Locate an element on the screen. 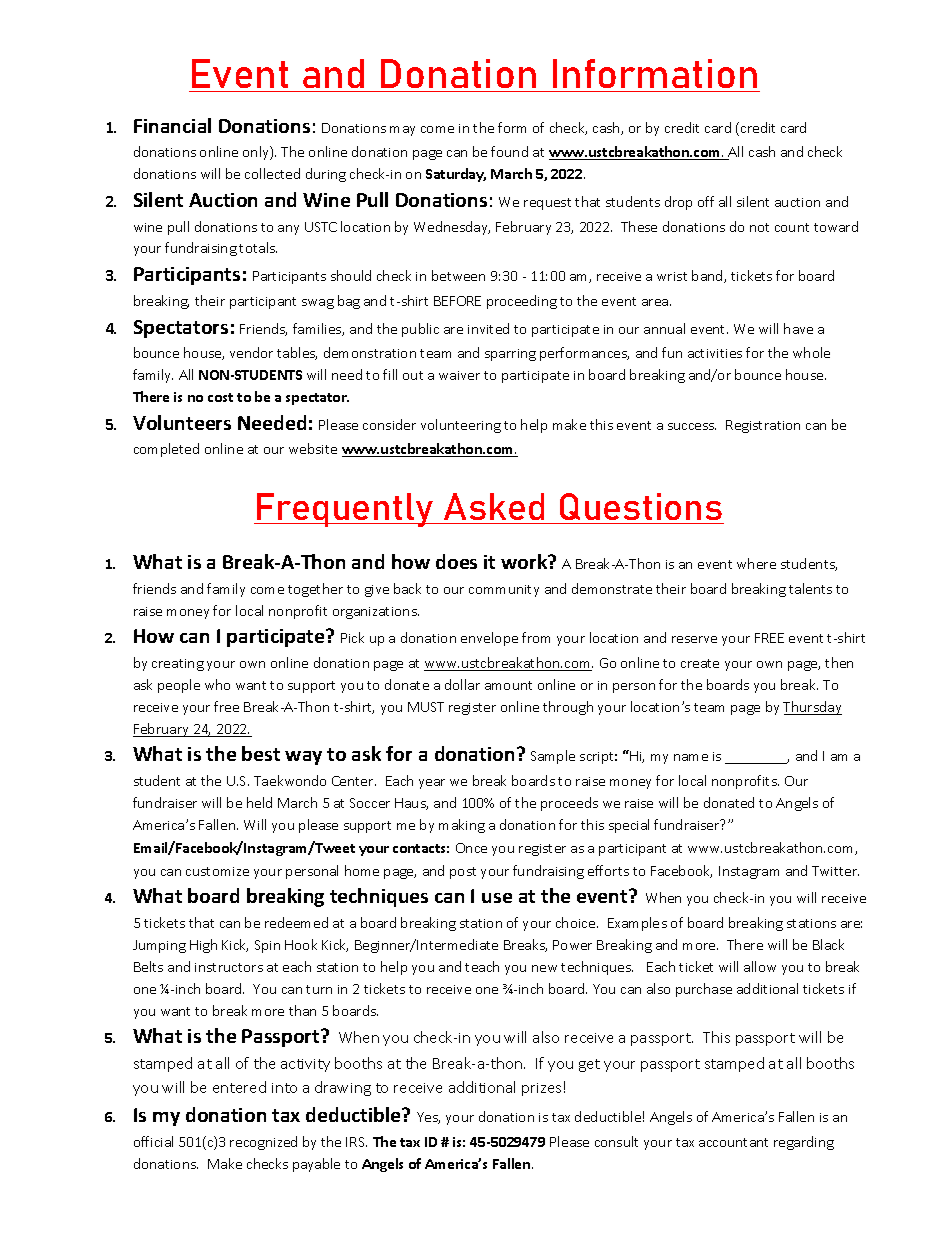  completed is located at coordinates (166, 450).
